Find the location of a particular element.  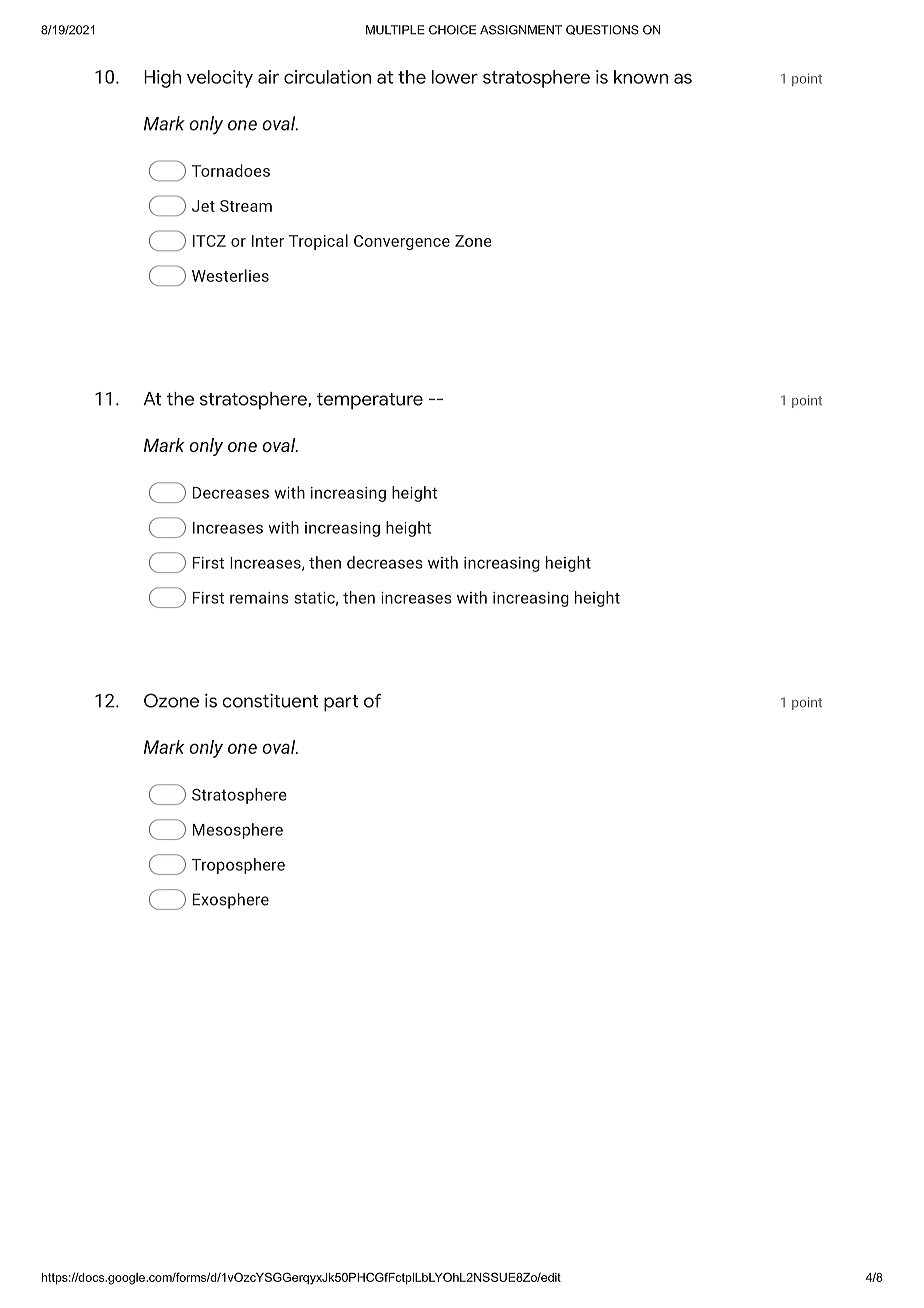

velocity is located at coordinates (220, 79).
